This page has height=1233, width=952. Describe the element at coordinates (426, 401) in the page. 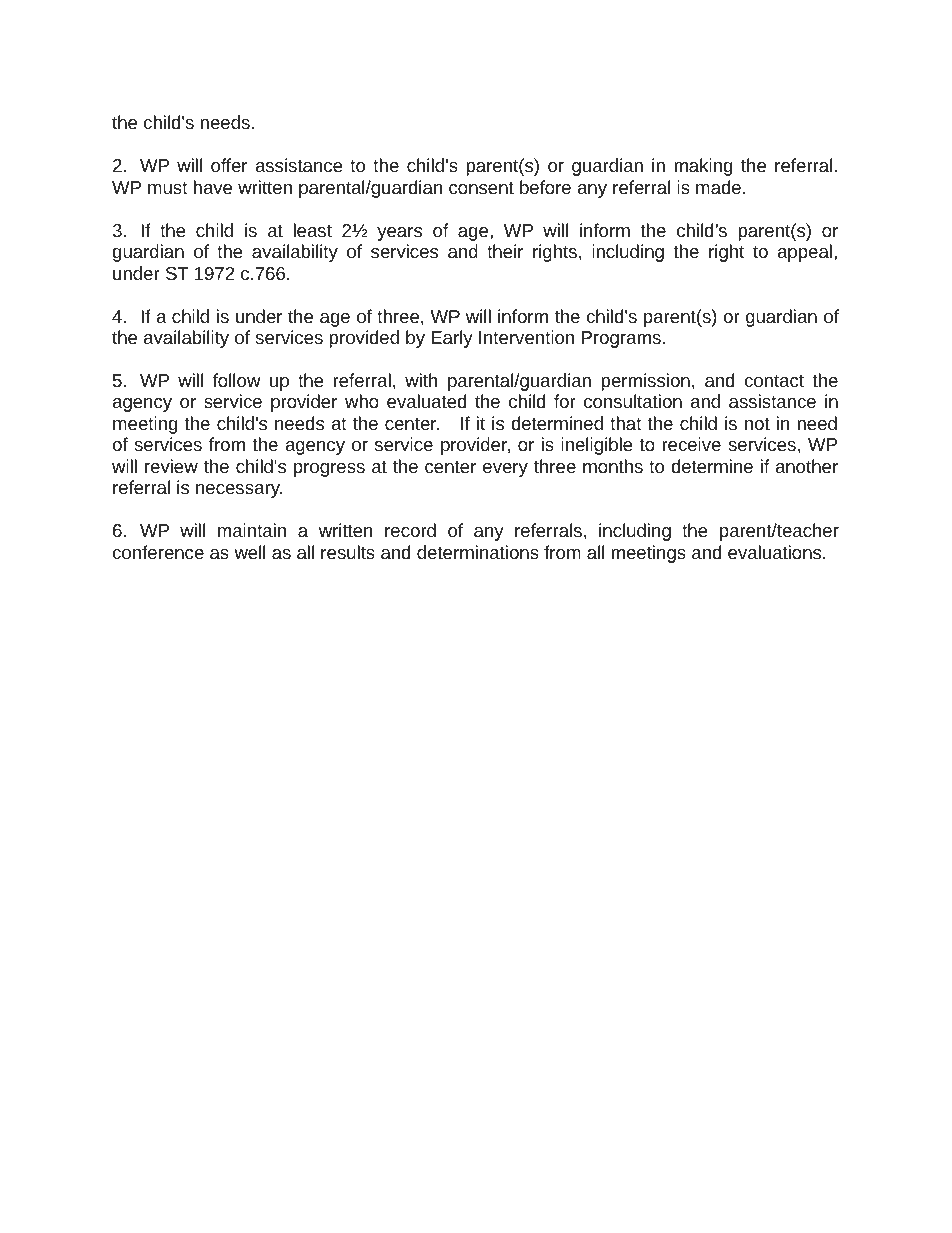

I see `evaluated` at that location.
